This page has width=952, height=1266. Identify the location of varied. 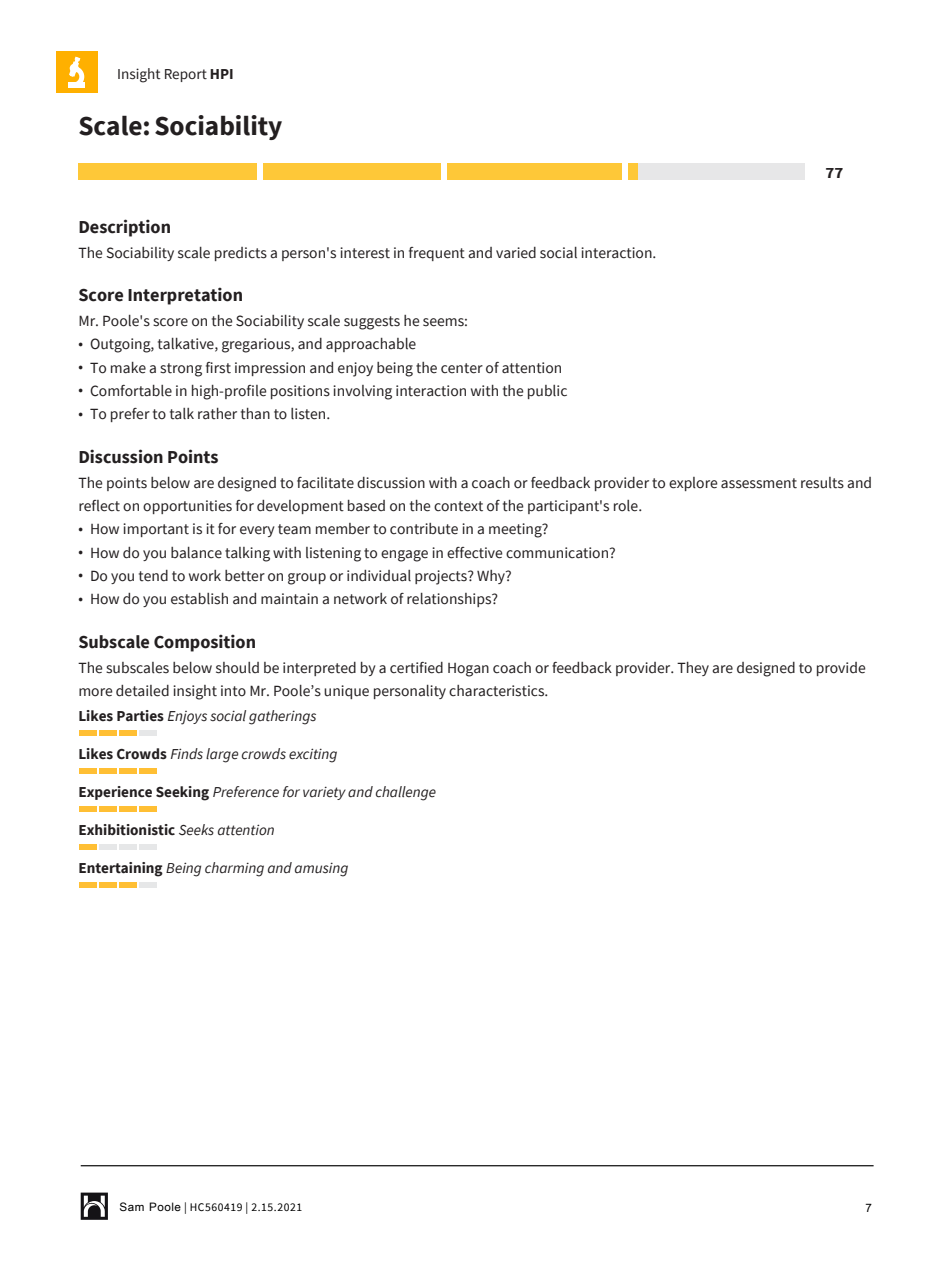
(516, 253).
